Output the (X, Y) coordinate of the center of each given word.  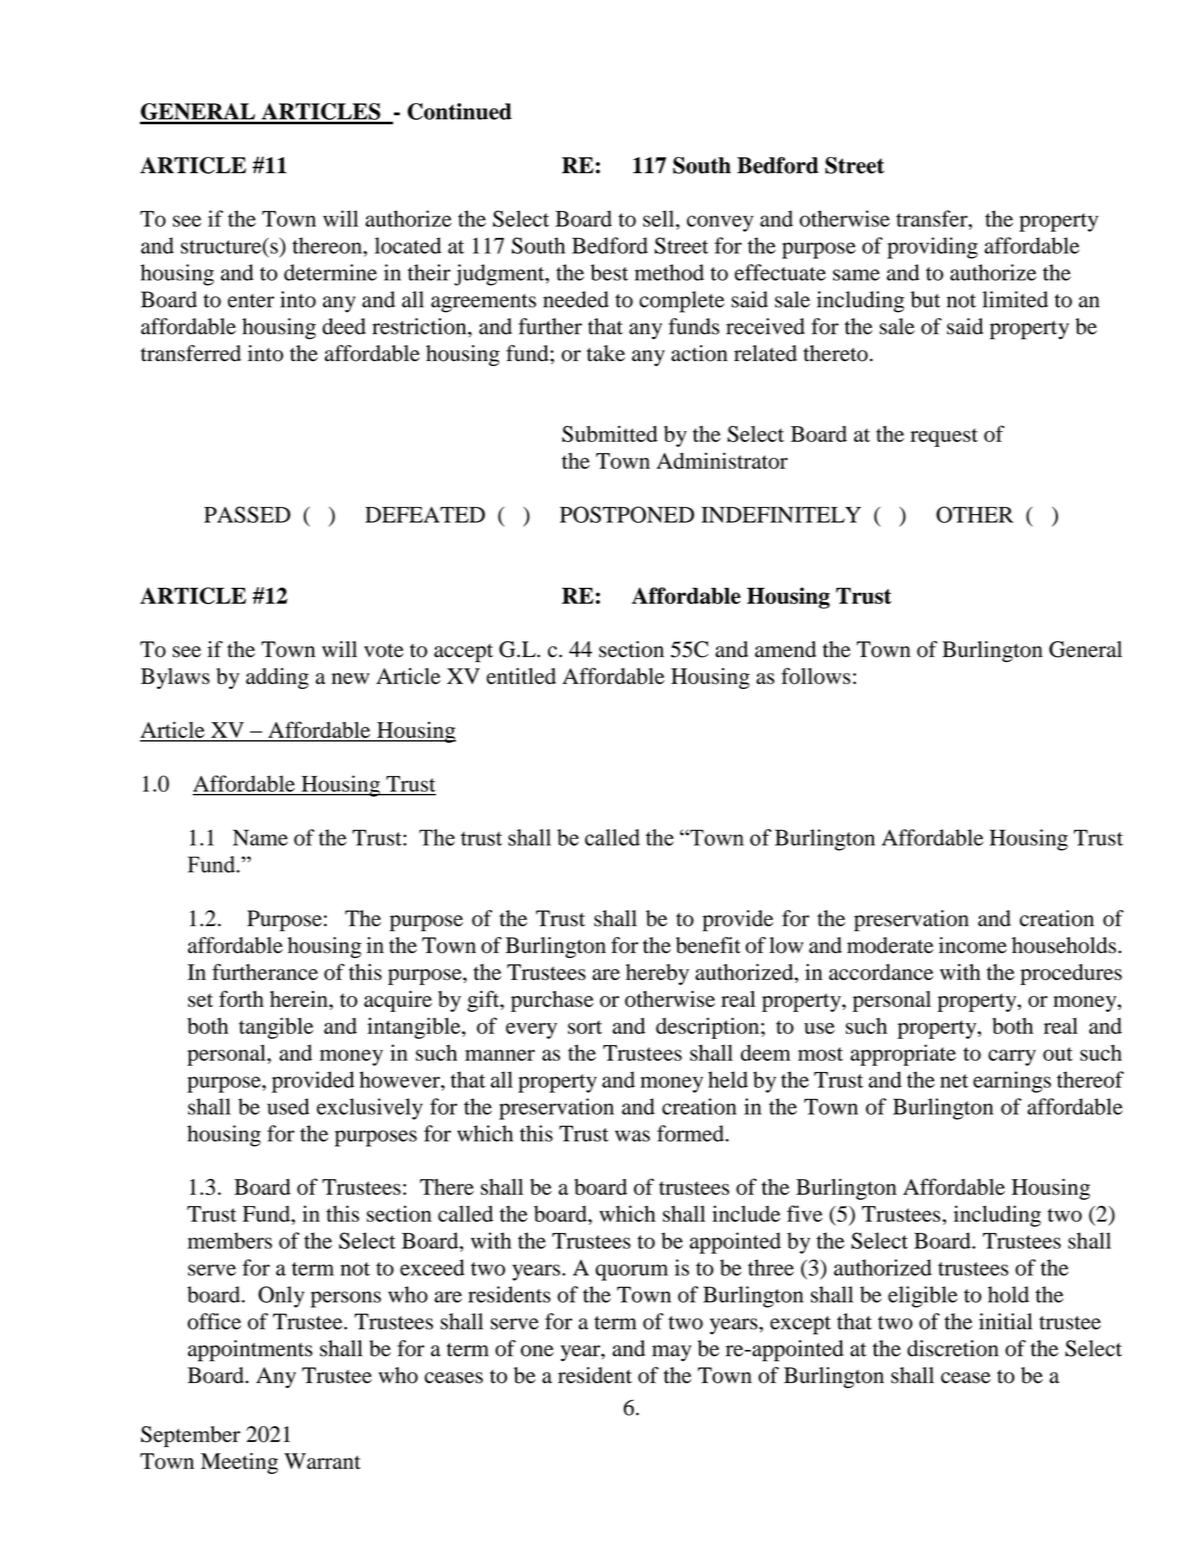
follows (816, 676)
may (671, 1353)
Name (260, 837)
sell (660, 218)
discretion (953, 1348)
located (408, 245)
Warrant (322, 1461)
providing (932, 248)
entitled (521, 676)
